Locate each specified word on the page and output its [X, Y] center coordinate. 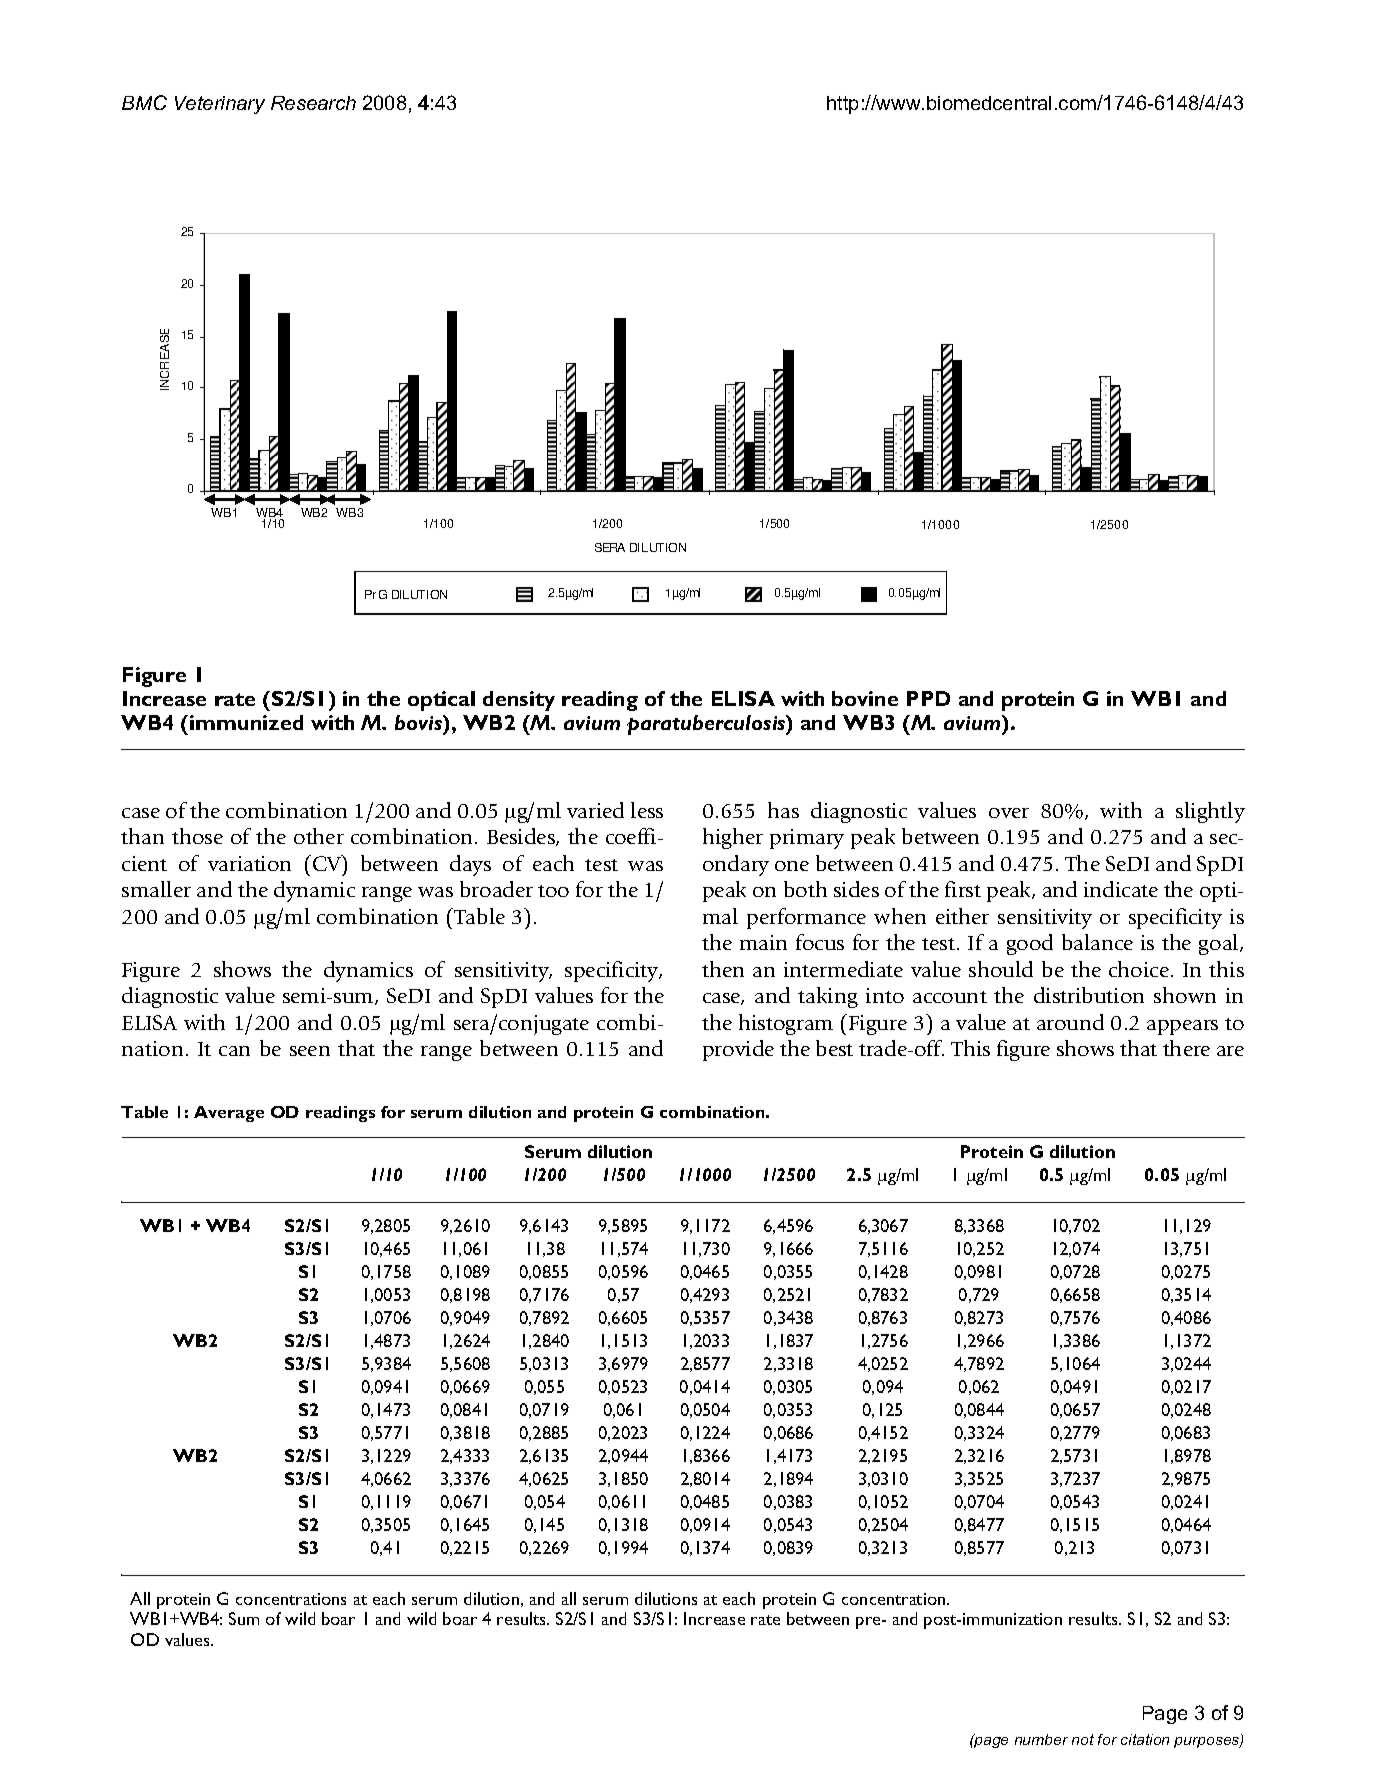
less [647, 810]
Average [229, 1114]
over [1009, 813]
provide [738, 1050]
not [1083, 1739]
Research [313, 103]
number [1041, 1739]
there [1186, 1048]
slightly [1210, 812]
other [319, 836]
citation [1145, 1739]
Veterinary [220, 105]
